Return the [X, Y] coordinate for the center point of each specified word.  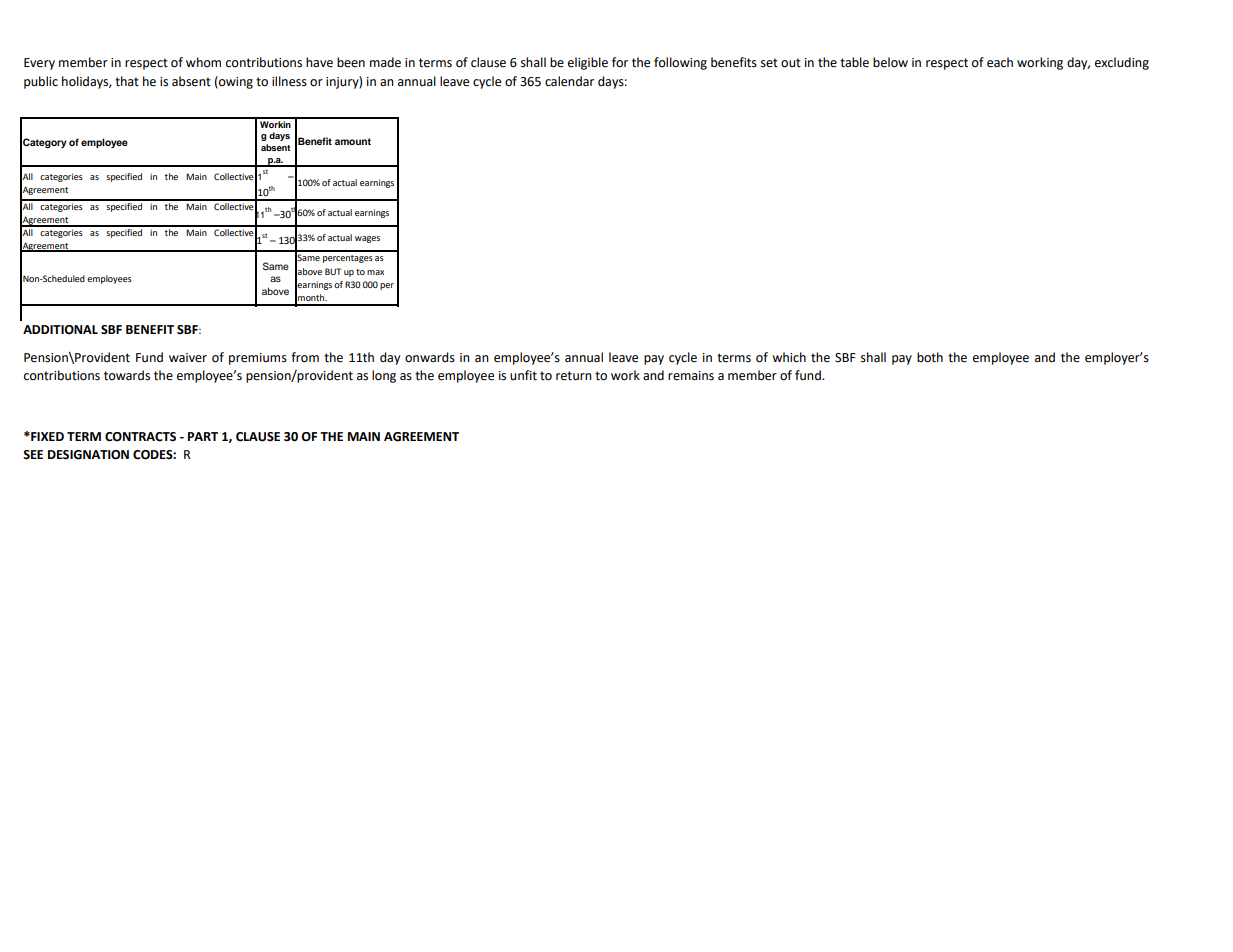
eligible [588, 63]
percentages [348, 259]
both [930, 357]
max [375, 272]
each [1000, 62]
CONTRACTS [140, 437]
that [127, 81]
